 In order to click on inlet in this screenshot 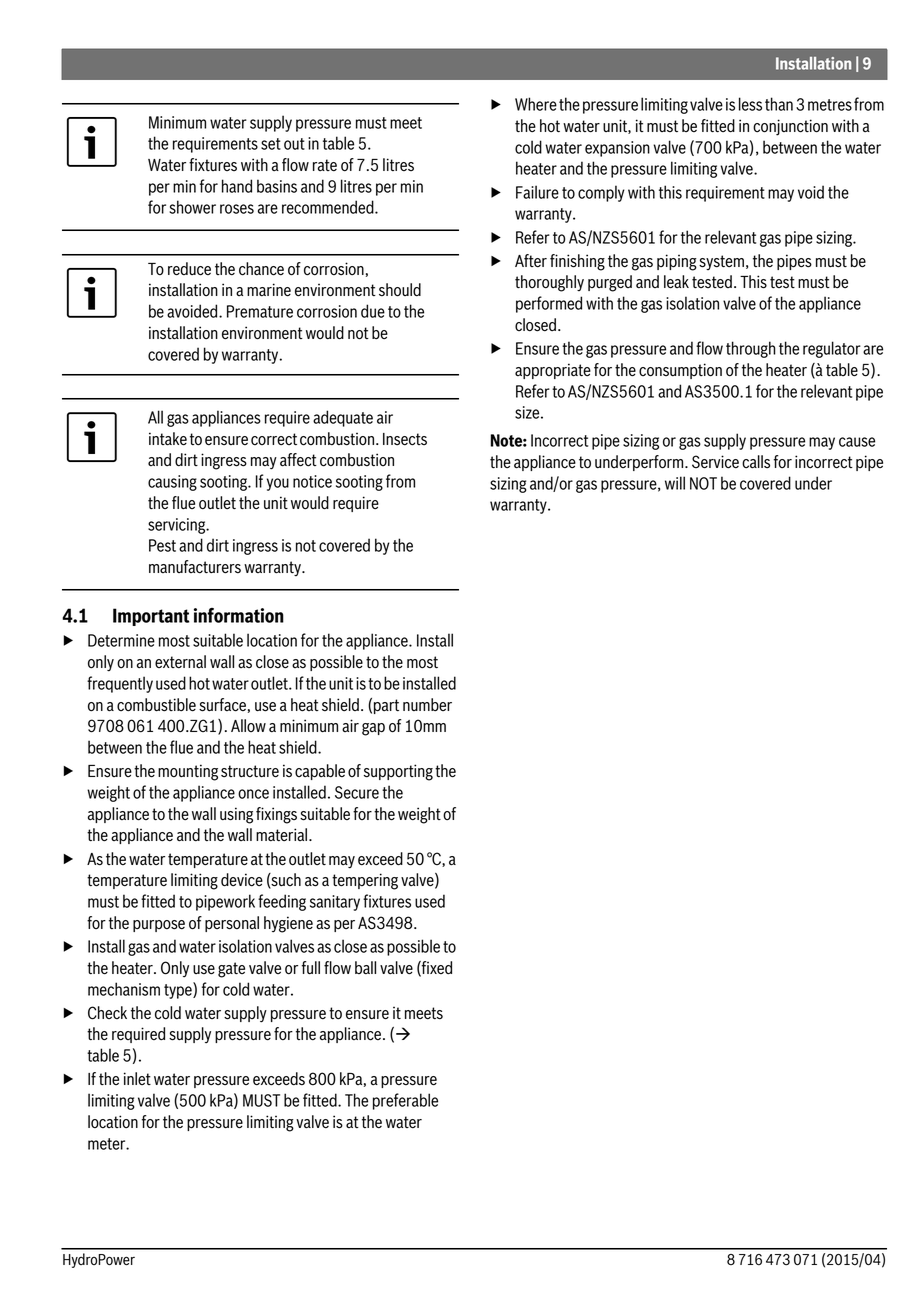, I will do `click(137, 1078)`.
